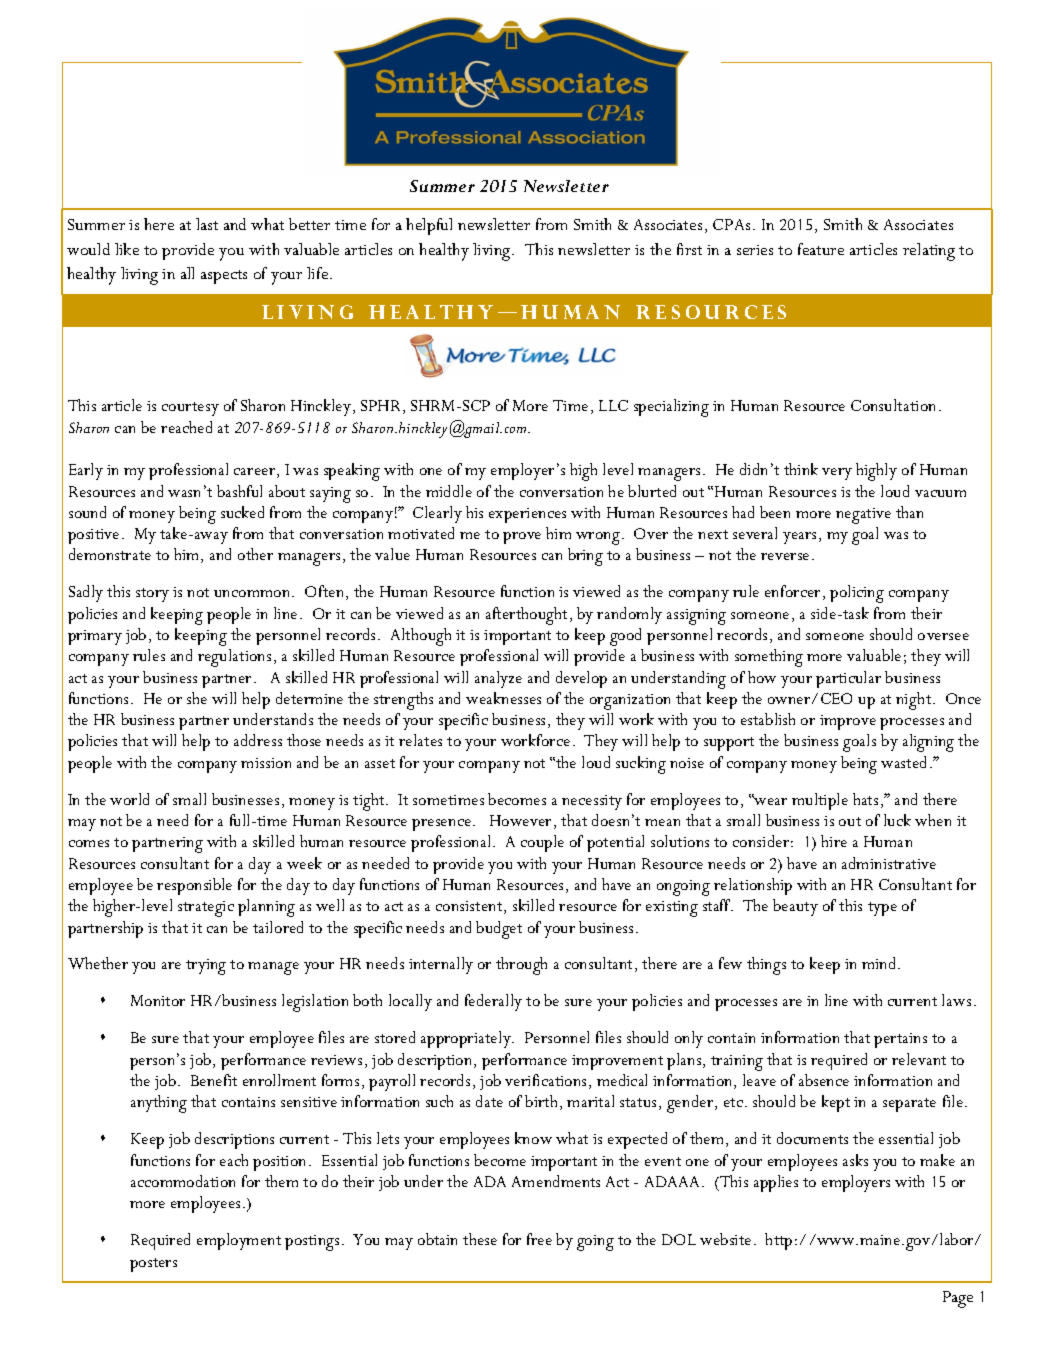 The height and width of the screenshot is (1364, 1054). What do you see at coordinates (206, 909) in the screenshot?
I see `strategic` at bounding box center [206, 909].
